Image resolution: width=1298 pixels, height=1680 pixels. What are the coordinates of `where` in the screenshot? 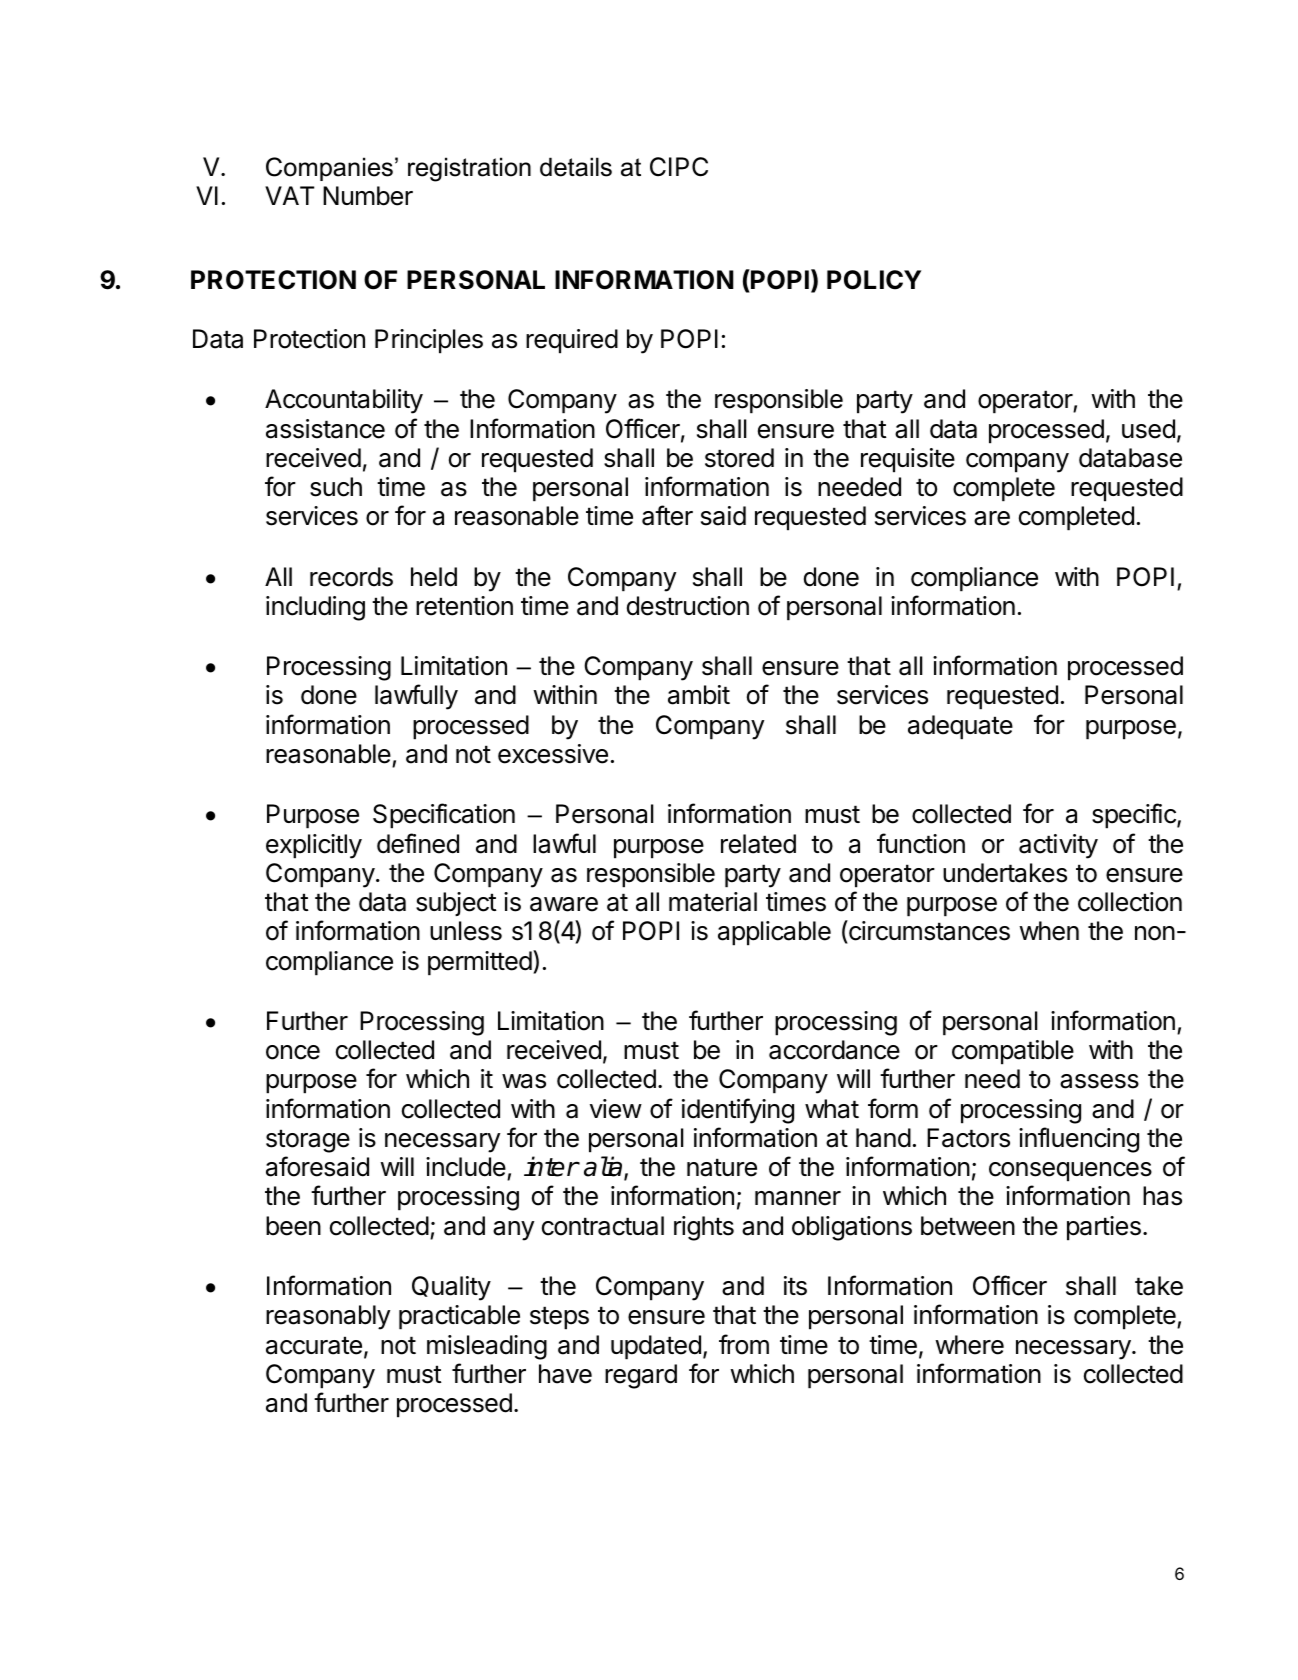 It's located at (969, 1345).
